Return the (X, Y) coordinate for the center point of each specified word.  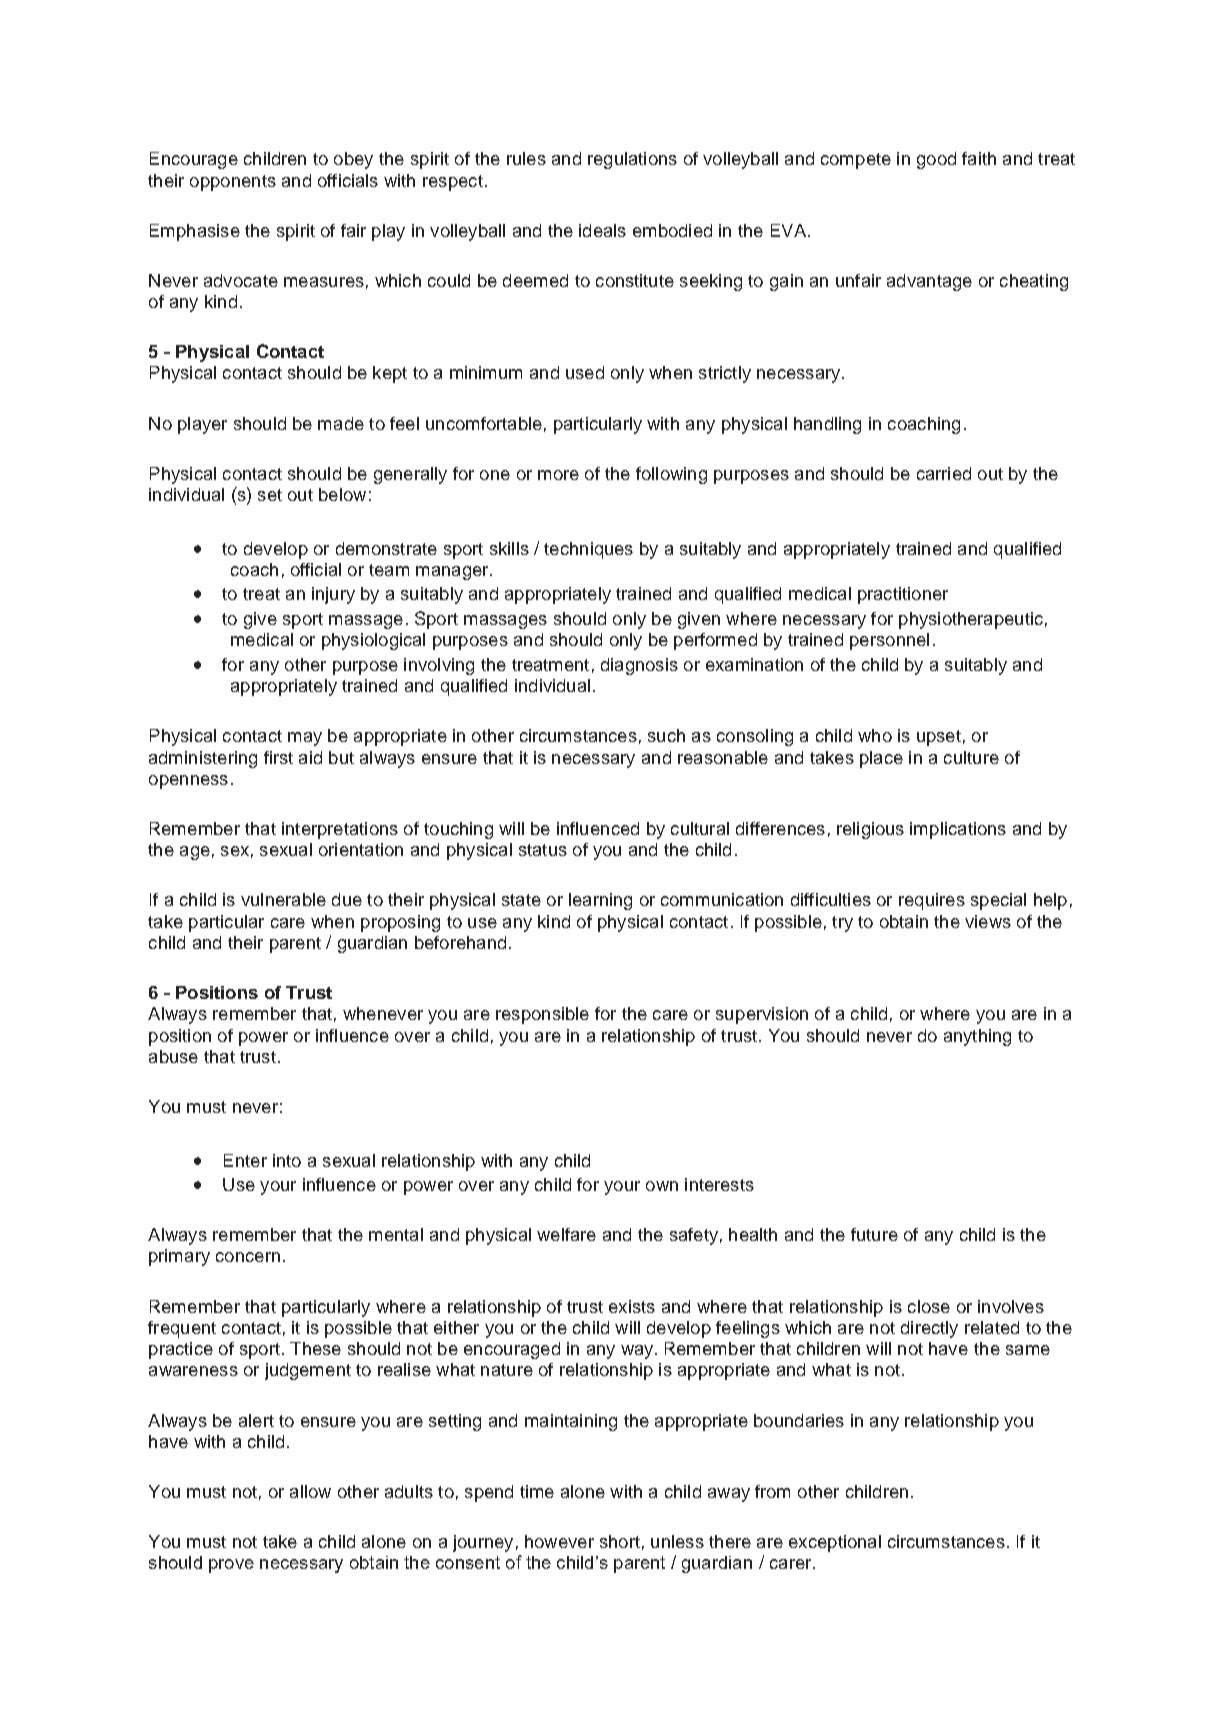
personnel (889, 641)
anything (977, 1037)
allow (310, 1491)
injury (333, 595)
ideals (602, 230)
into (287, 1160)
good (936, 160)
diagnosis (639, 666)
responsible (542, 1015)
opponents (233, 183)
